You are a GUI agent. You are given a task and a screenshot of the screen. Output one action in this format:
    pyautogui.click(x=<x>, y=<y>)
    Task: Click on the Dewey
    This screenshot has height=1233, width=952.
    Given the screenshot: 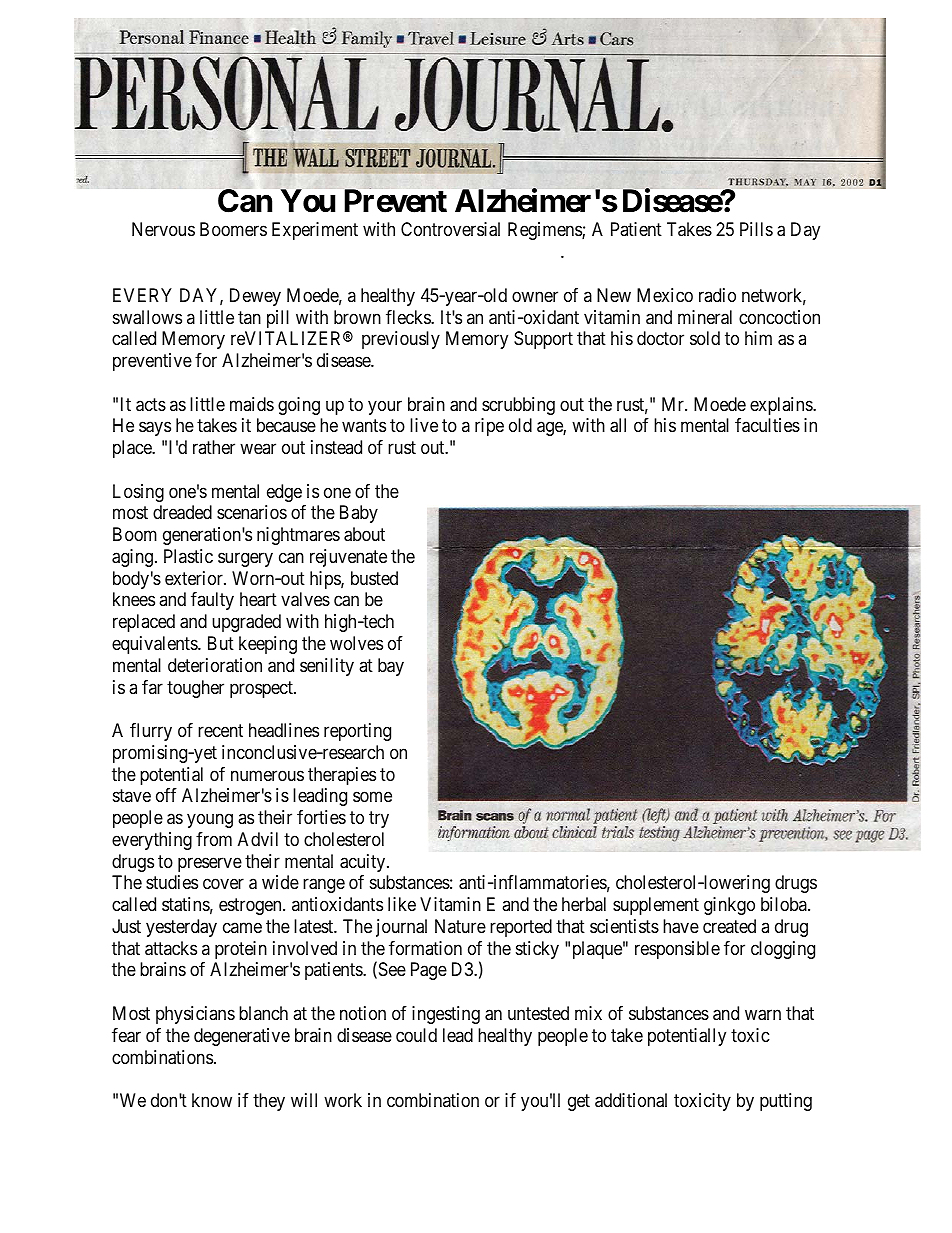 What is the action you would take?
    pyautogui.click(x=255, y=297)
